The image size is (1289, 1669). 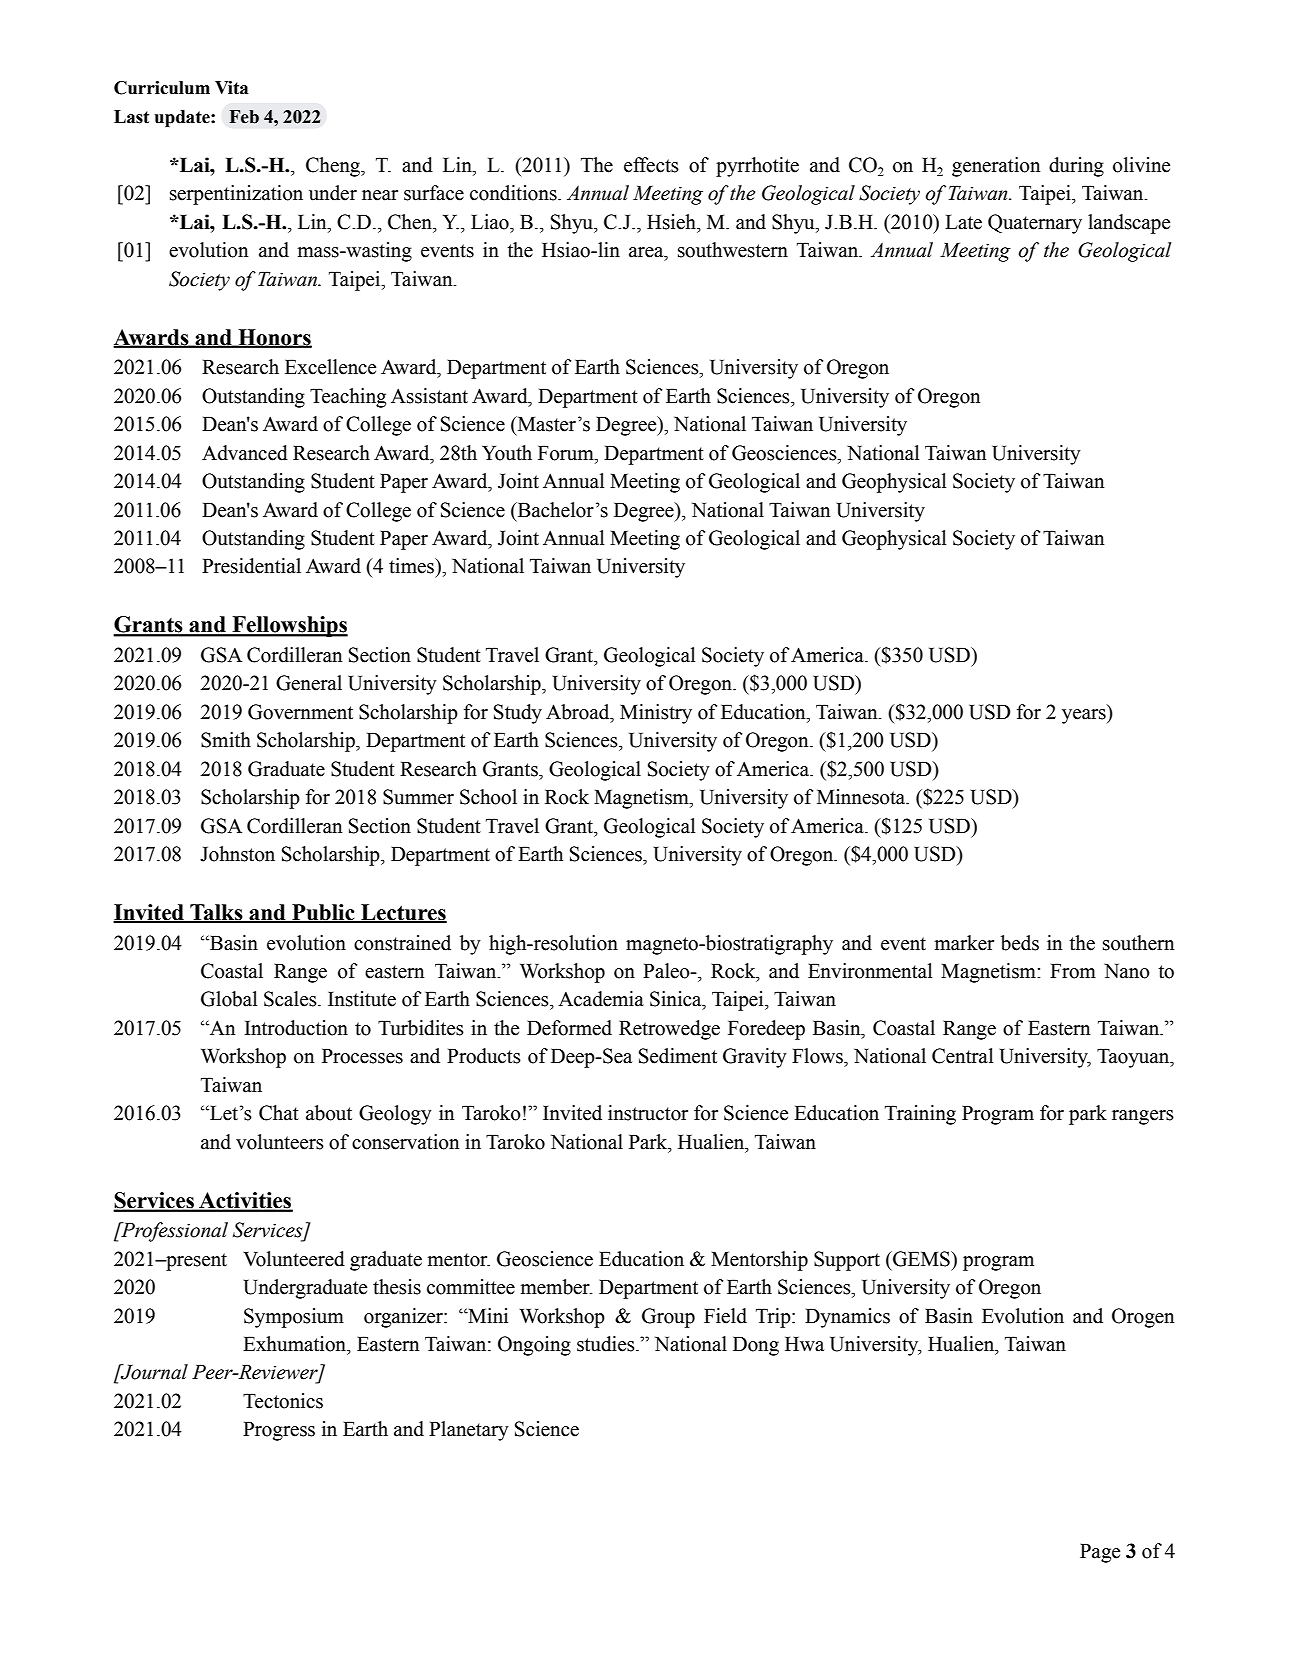 I want to click on Planetary, so click(x=469, y=1431).
